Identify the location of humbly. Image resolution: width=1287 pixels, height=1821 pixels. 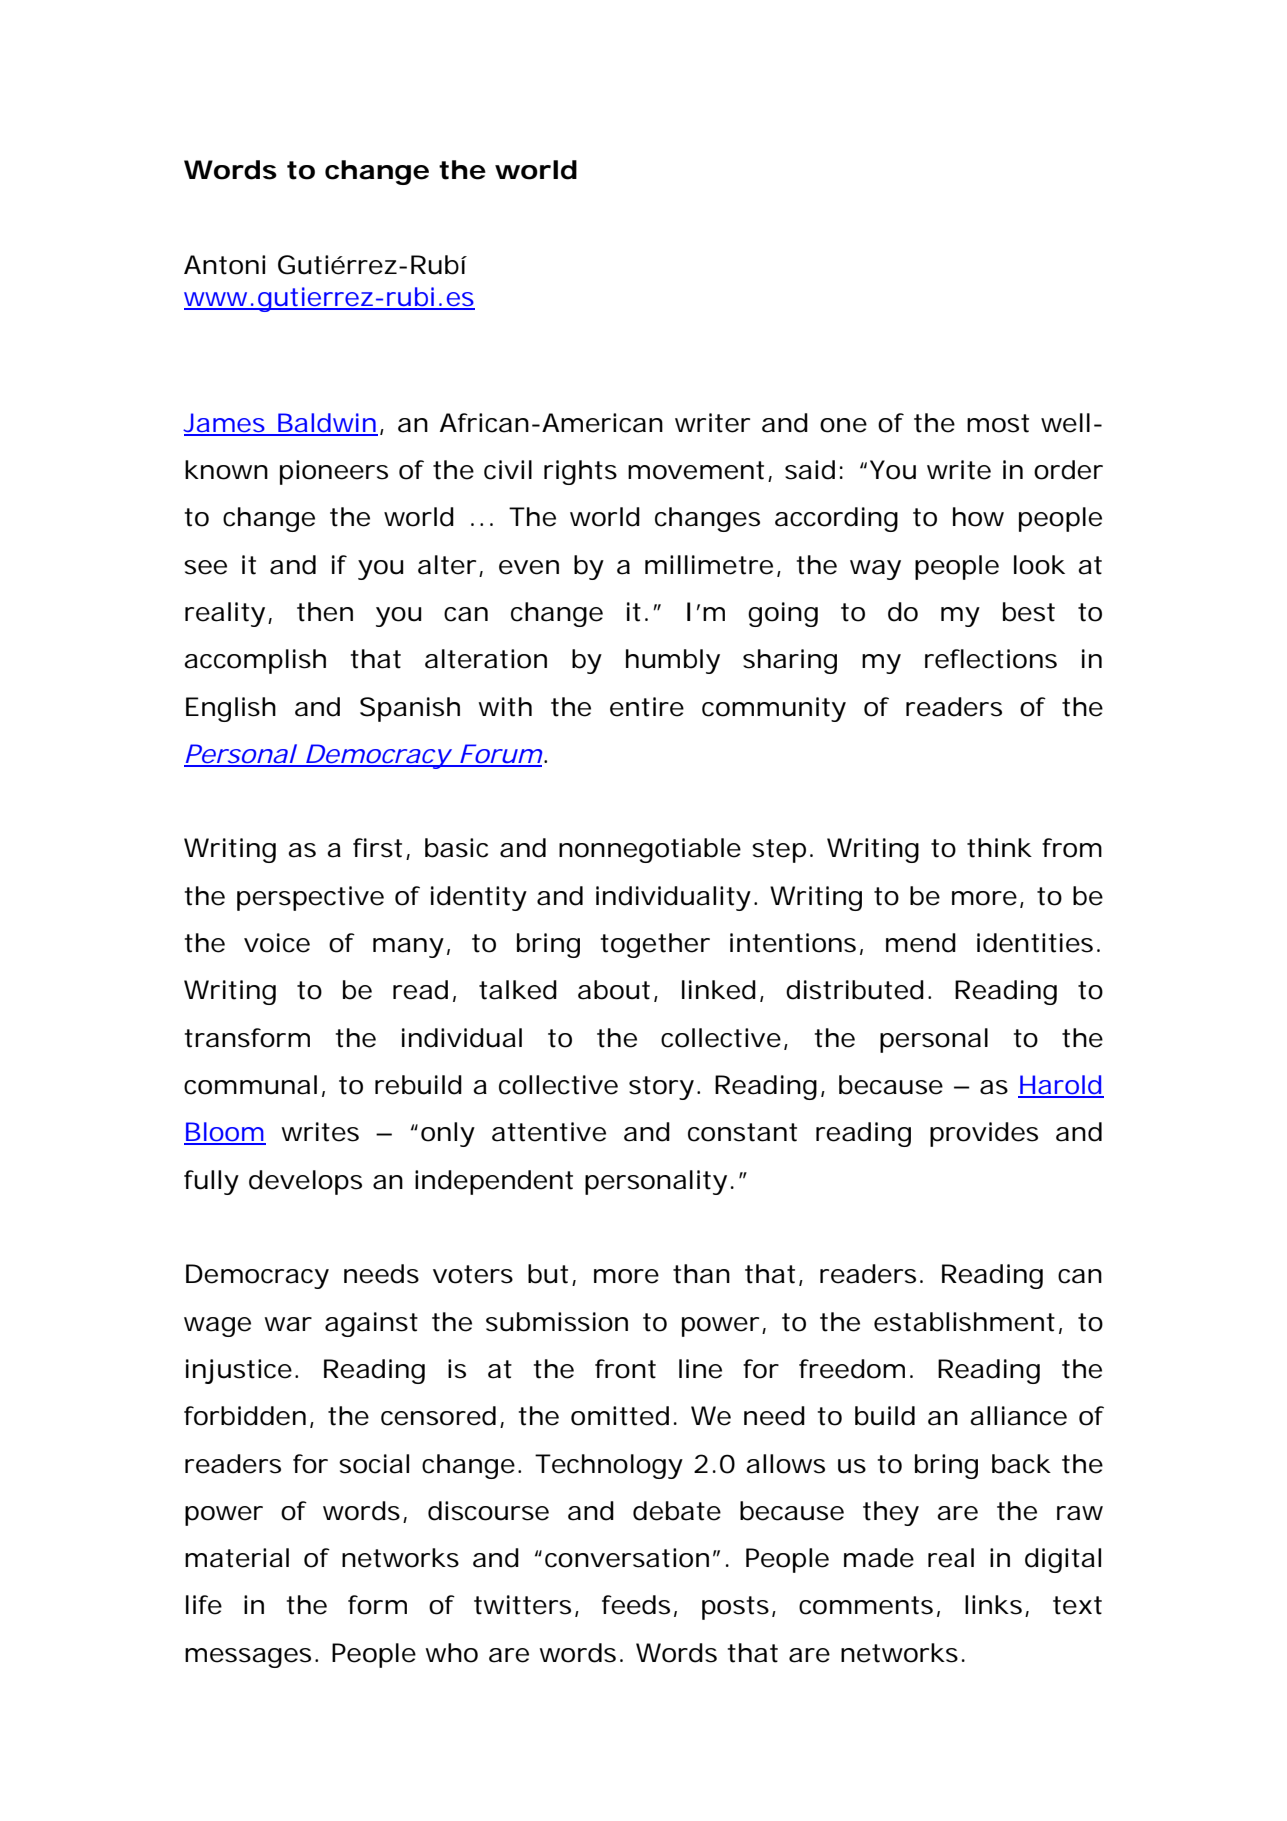
(673, 661).
